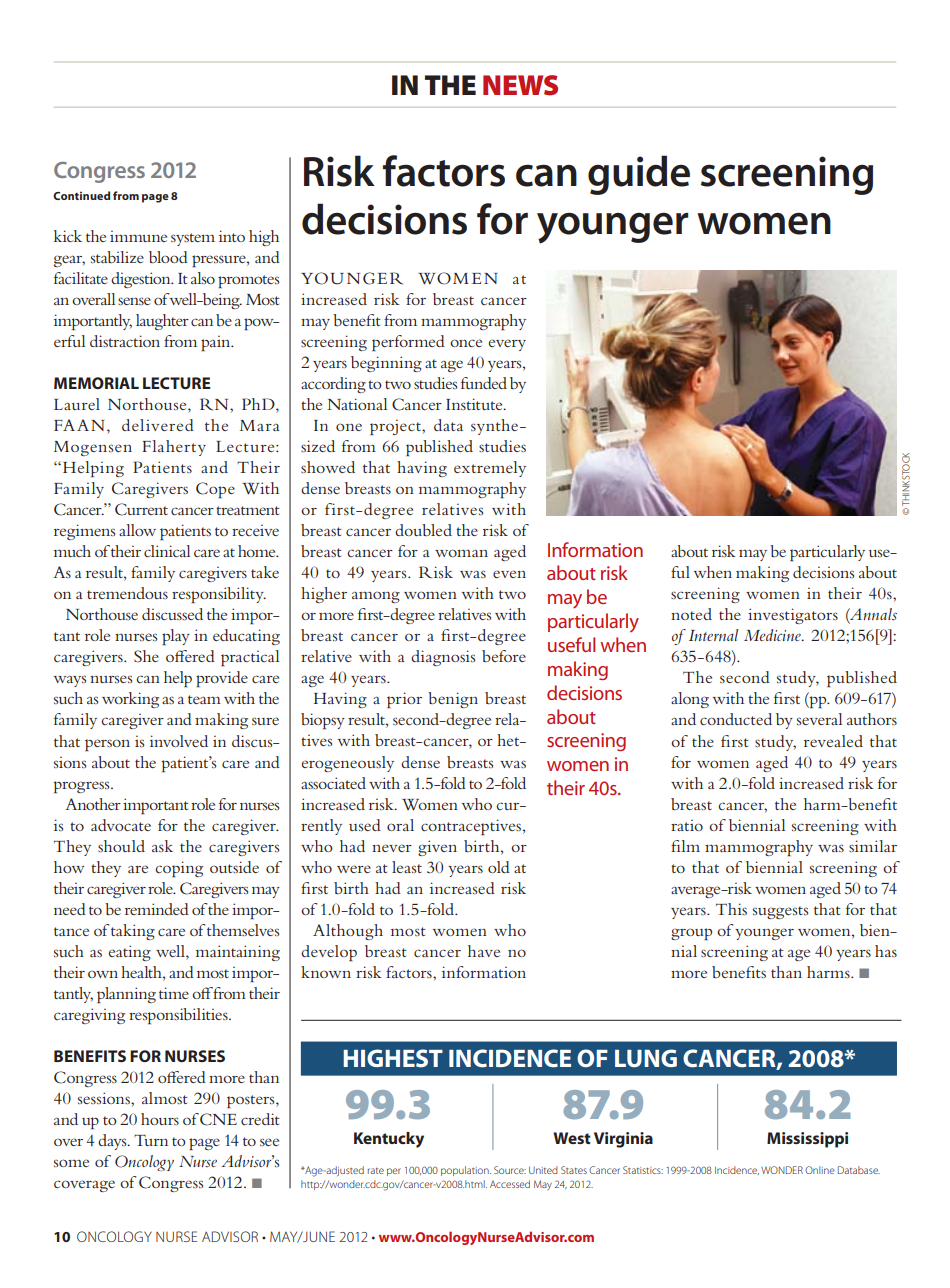 The width and height of the screenshot is (950, 1288). I want to click on Medicine, so click(773, 635).
